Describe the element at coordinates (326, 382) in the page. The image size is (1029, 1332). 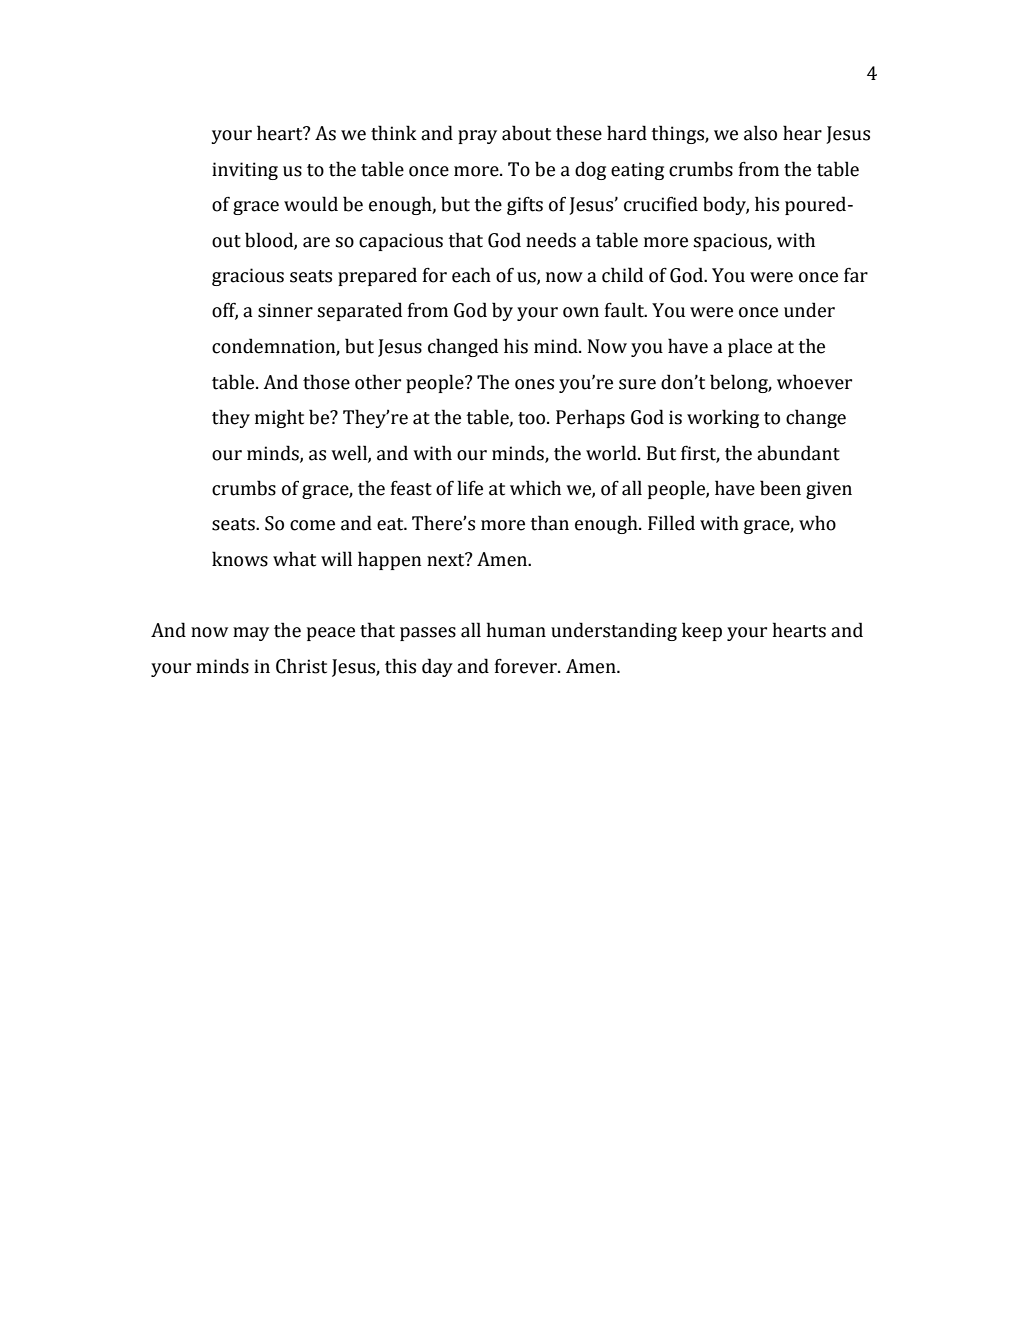
I see `those` at that location.
